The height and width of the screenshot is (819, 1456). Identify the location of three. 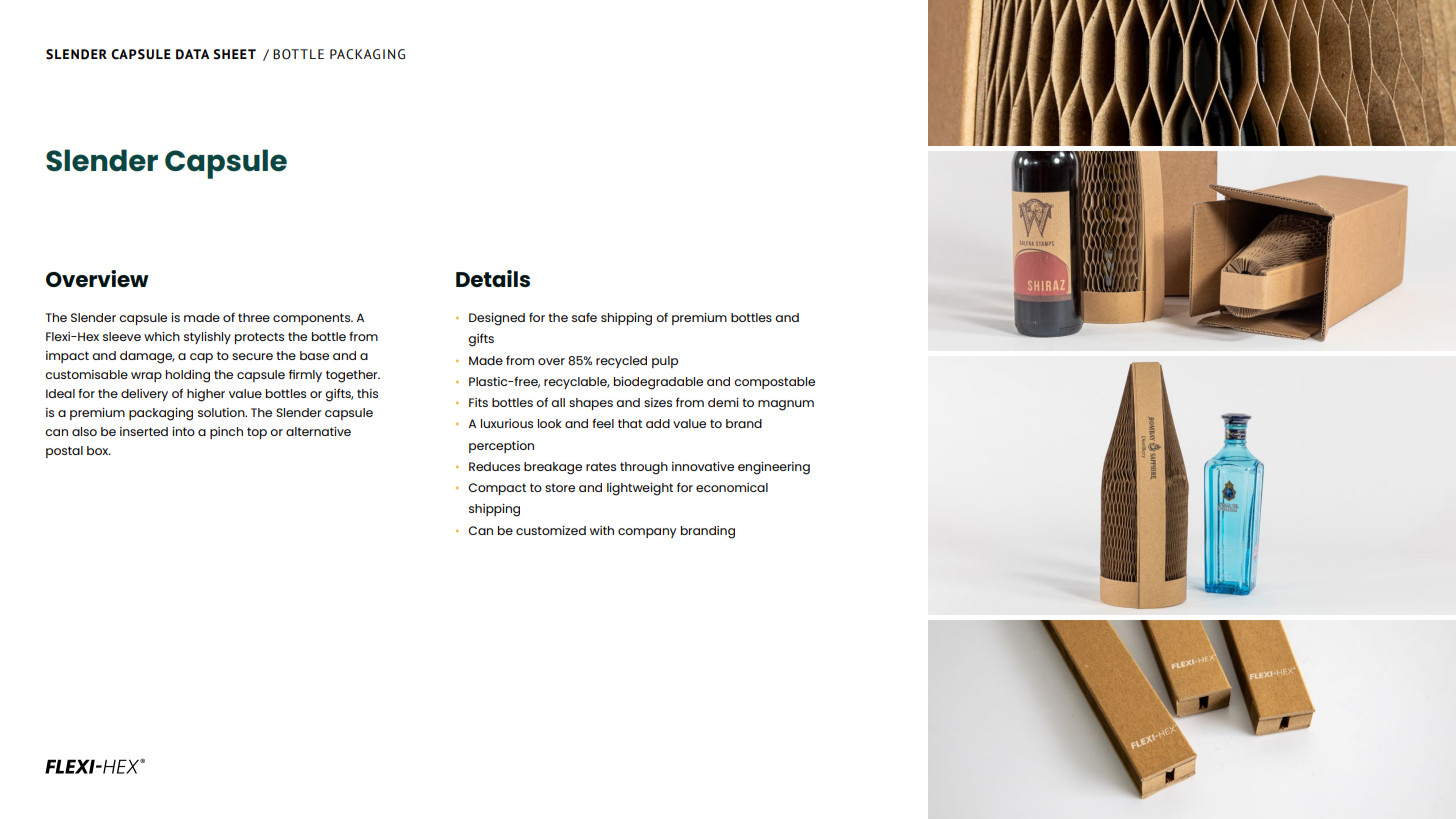
(254, 317).
